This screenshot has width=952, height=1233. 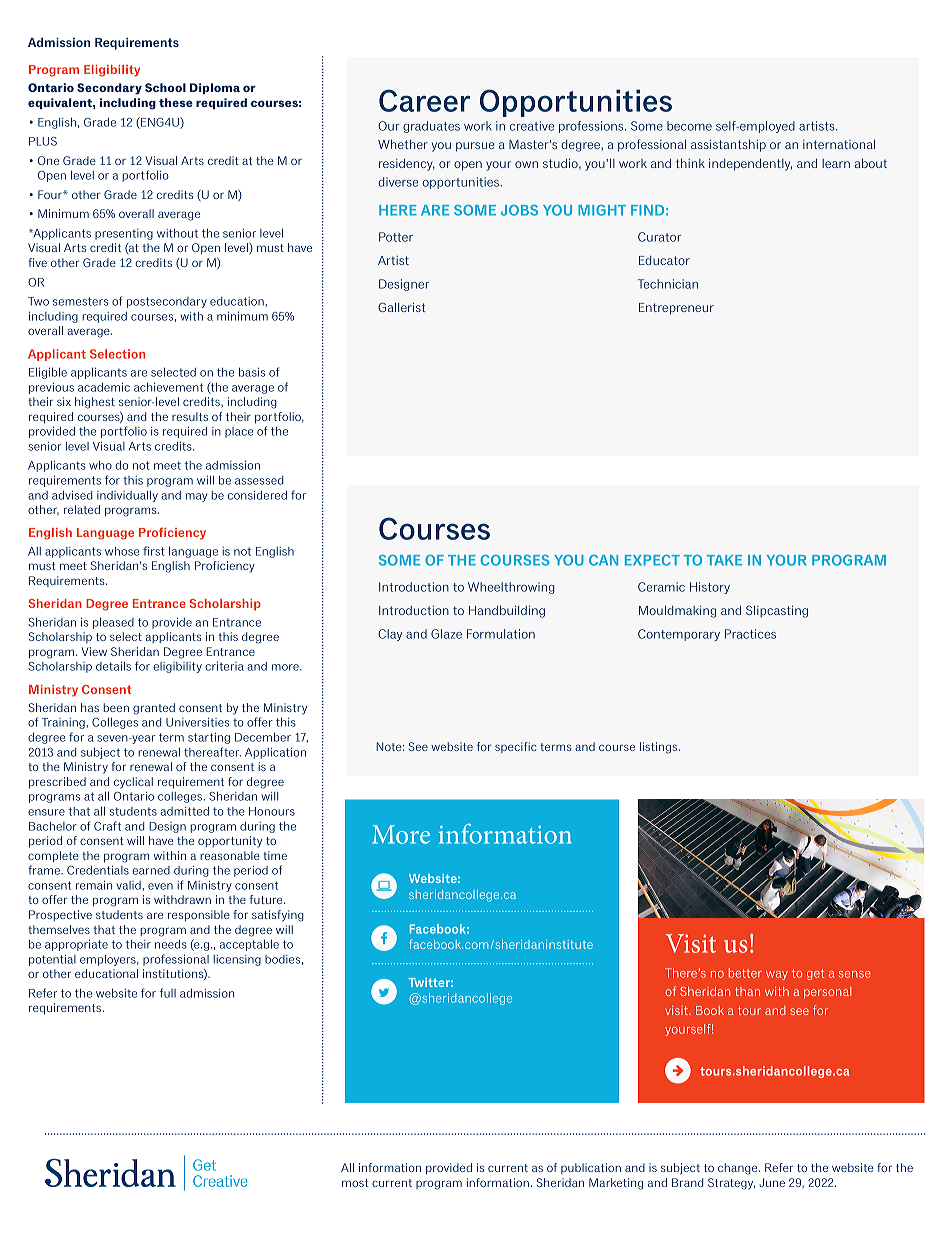 I want to click on Glaze, so click(x=446, y=634).
